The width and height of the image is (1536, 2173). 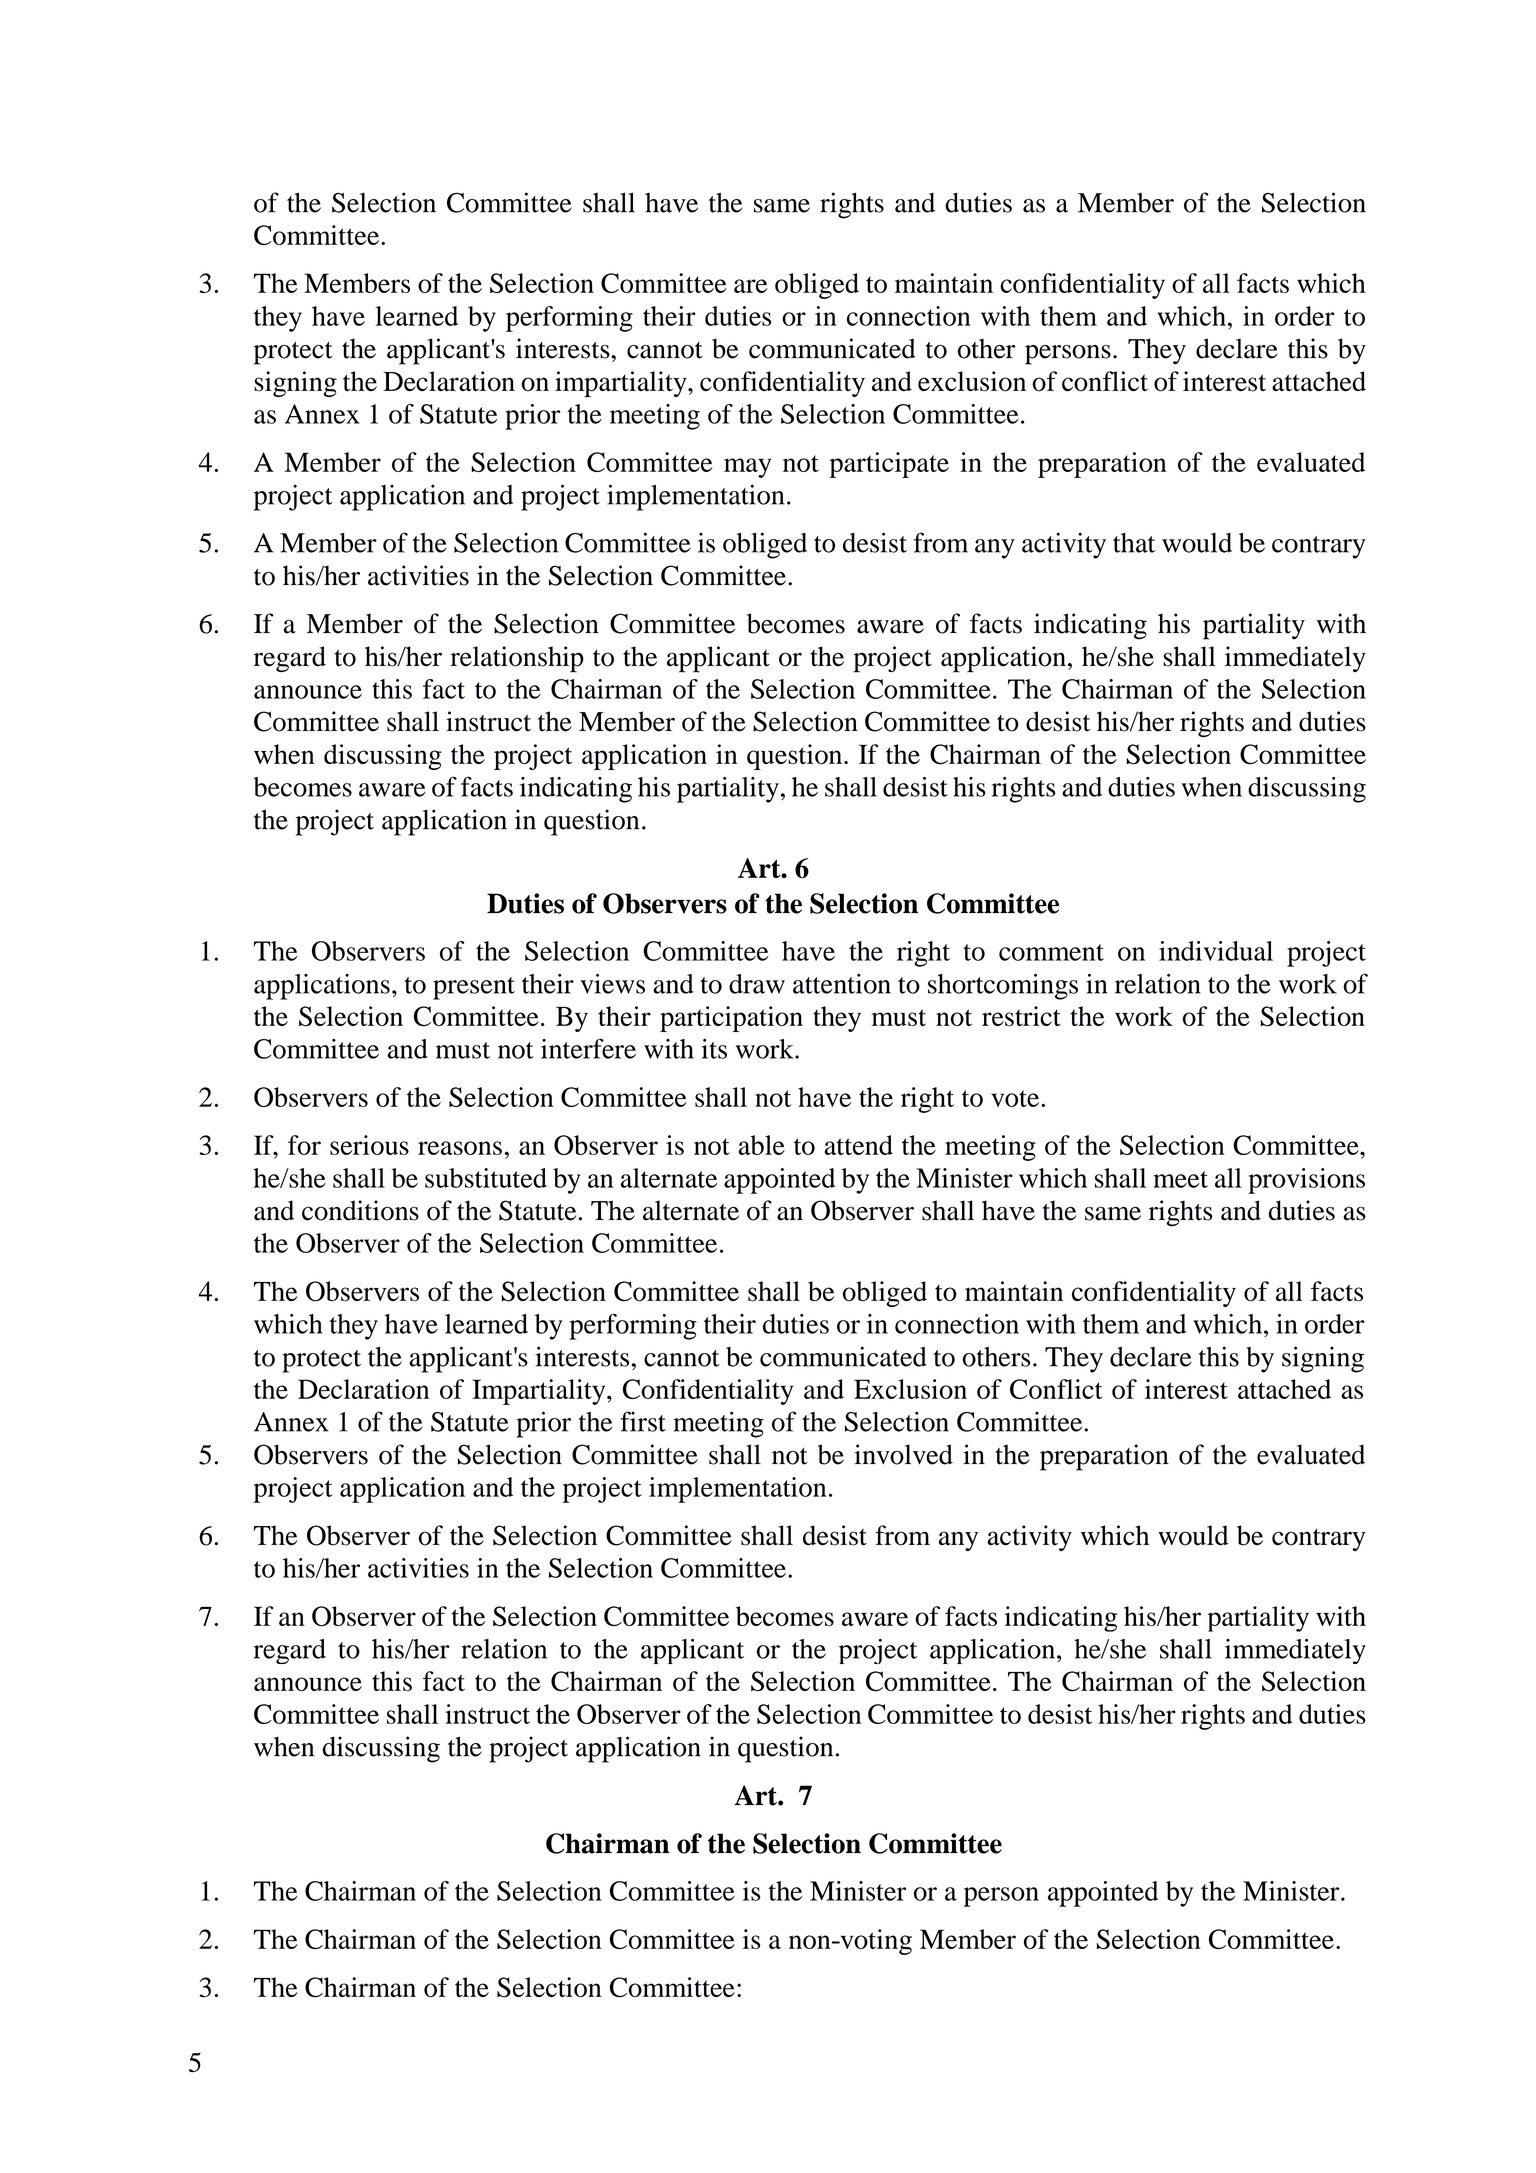 What do you see at coordinates (588, 1048) in the image?
I see `interfere` at bounding box center [588, 1048].
